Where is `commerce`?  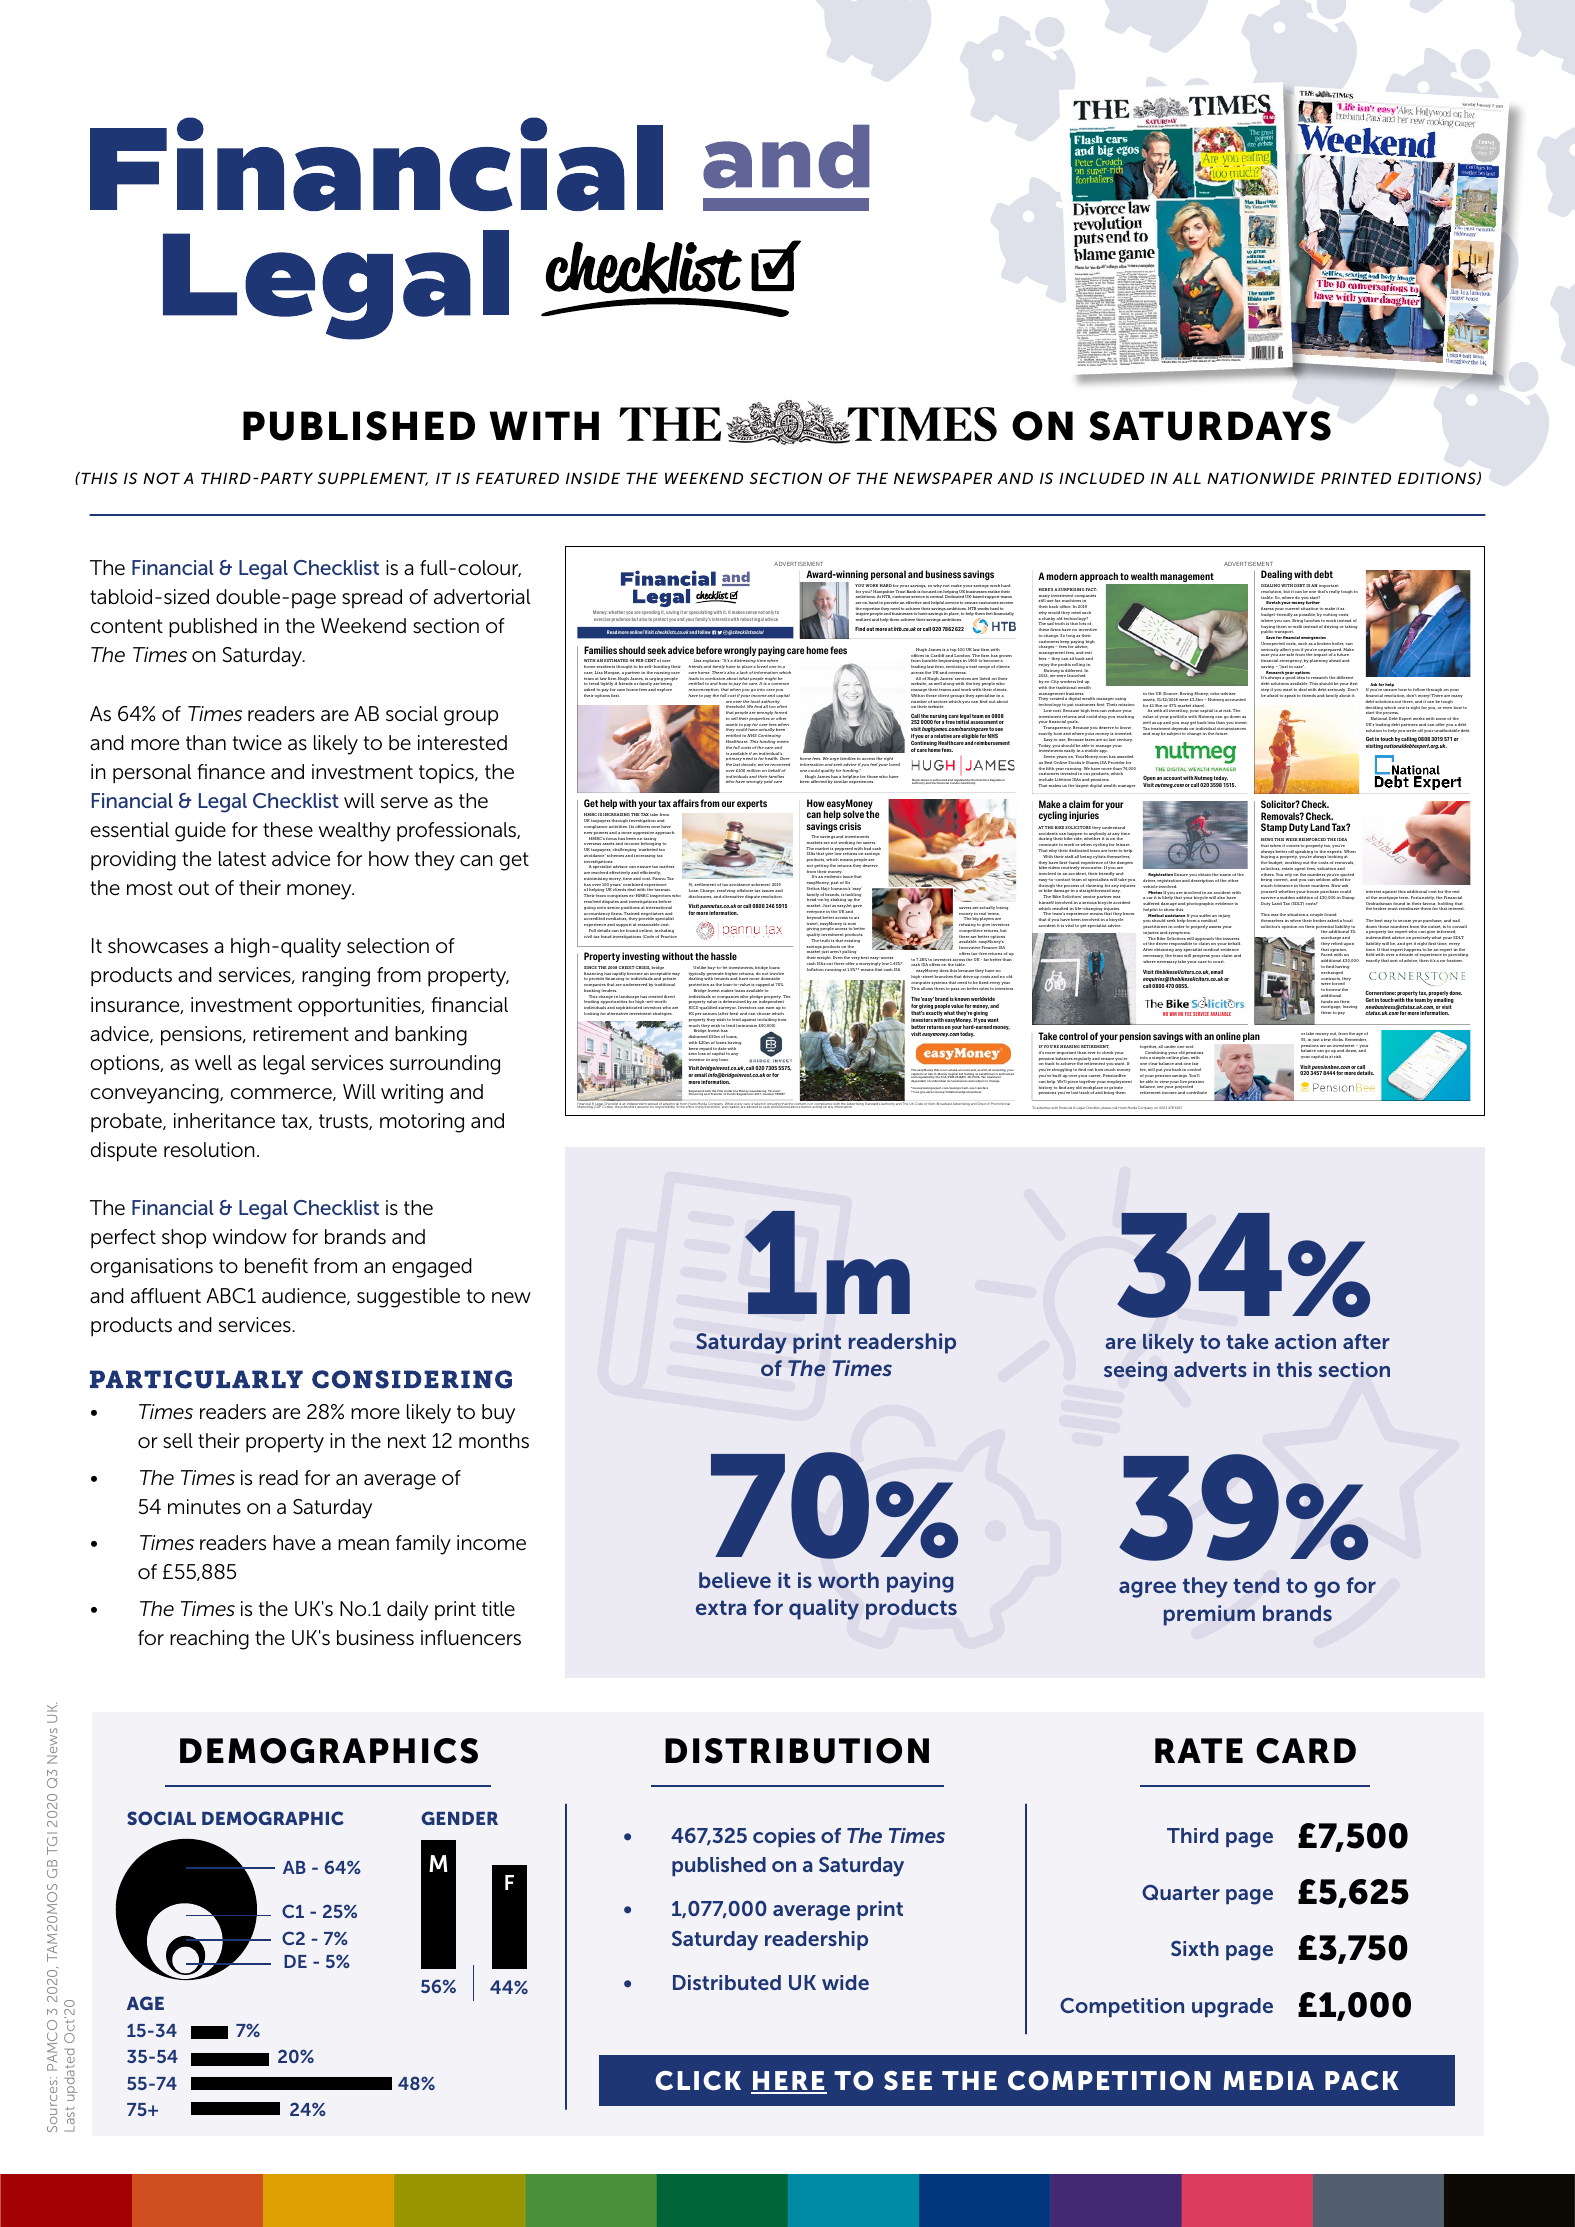 commerce is located at coordinates (282, 1094).
